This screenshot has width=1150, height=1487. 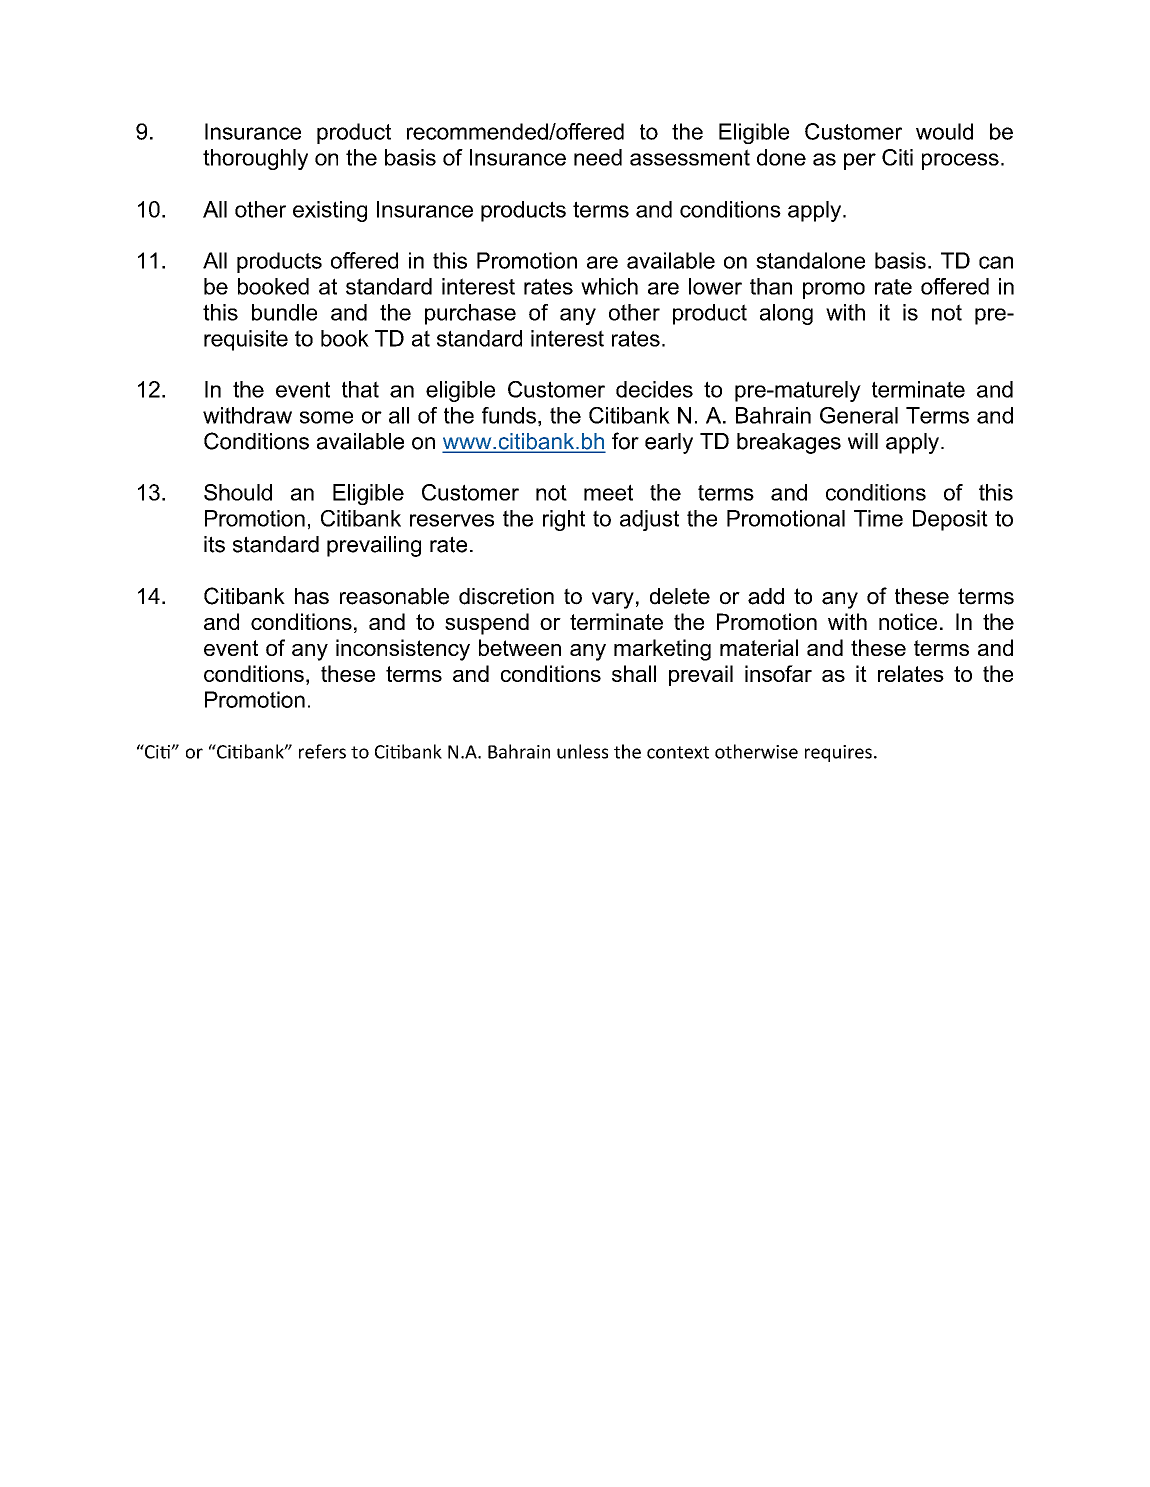 I want to click on refers, so click(x=322, y=751).
